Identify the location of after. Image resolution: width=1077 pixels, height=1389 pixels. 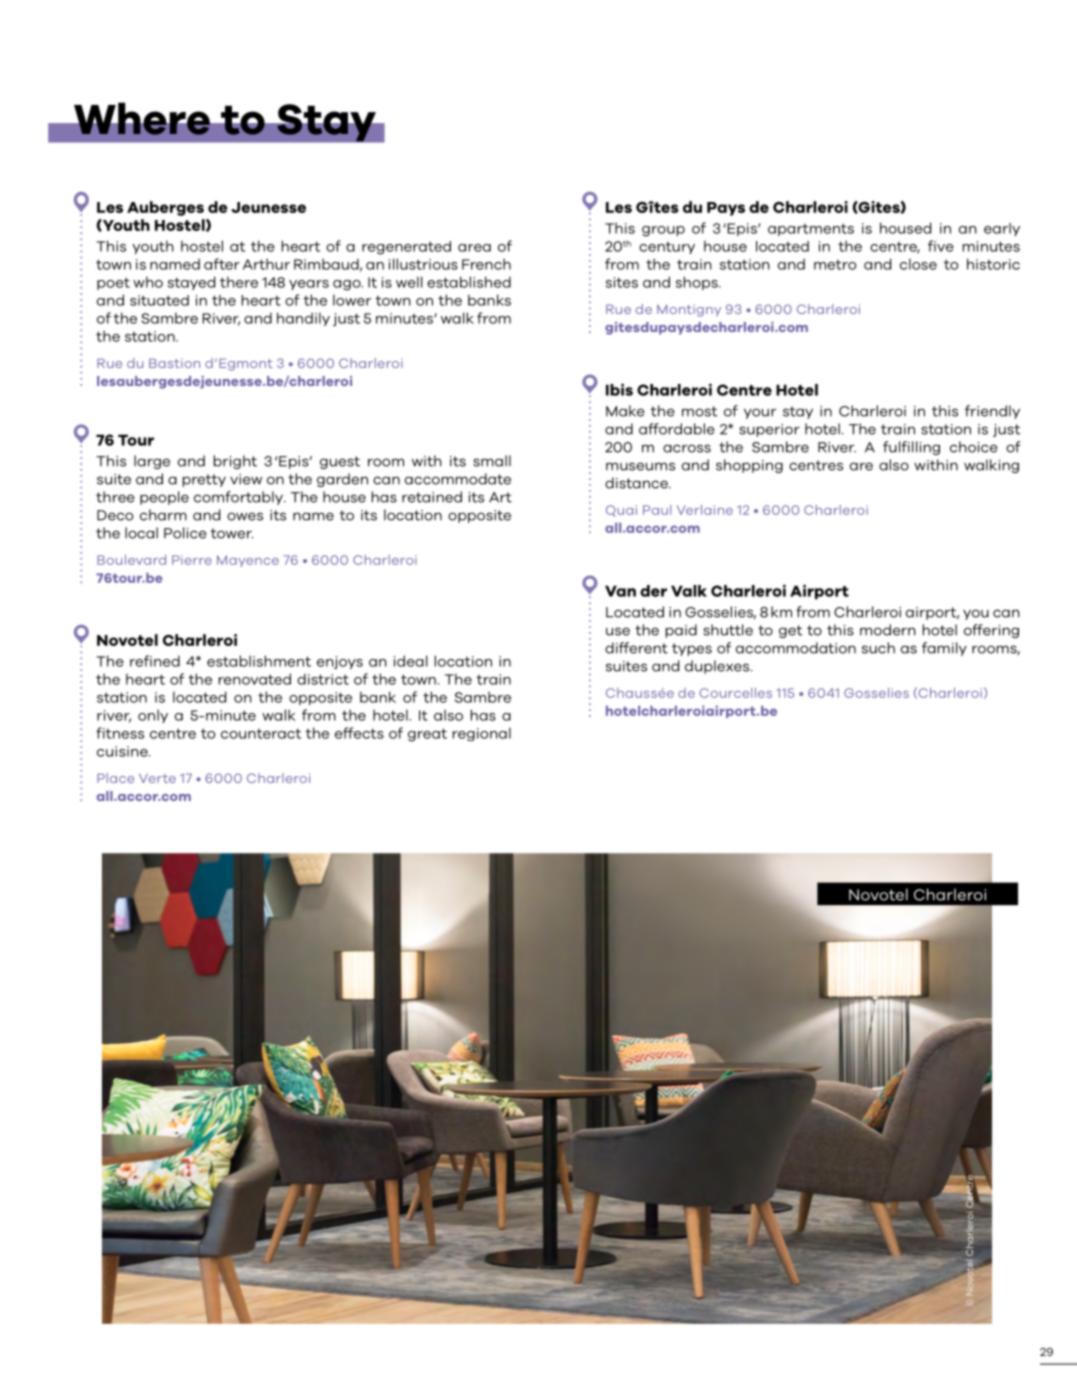
(222, 264).
